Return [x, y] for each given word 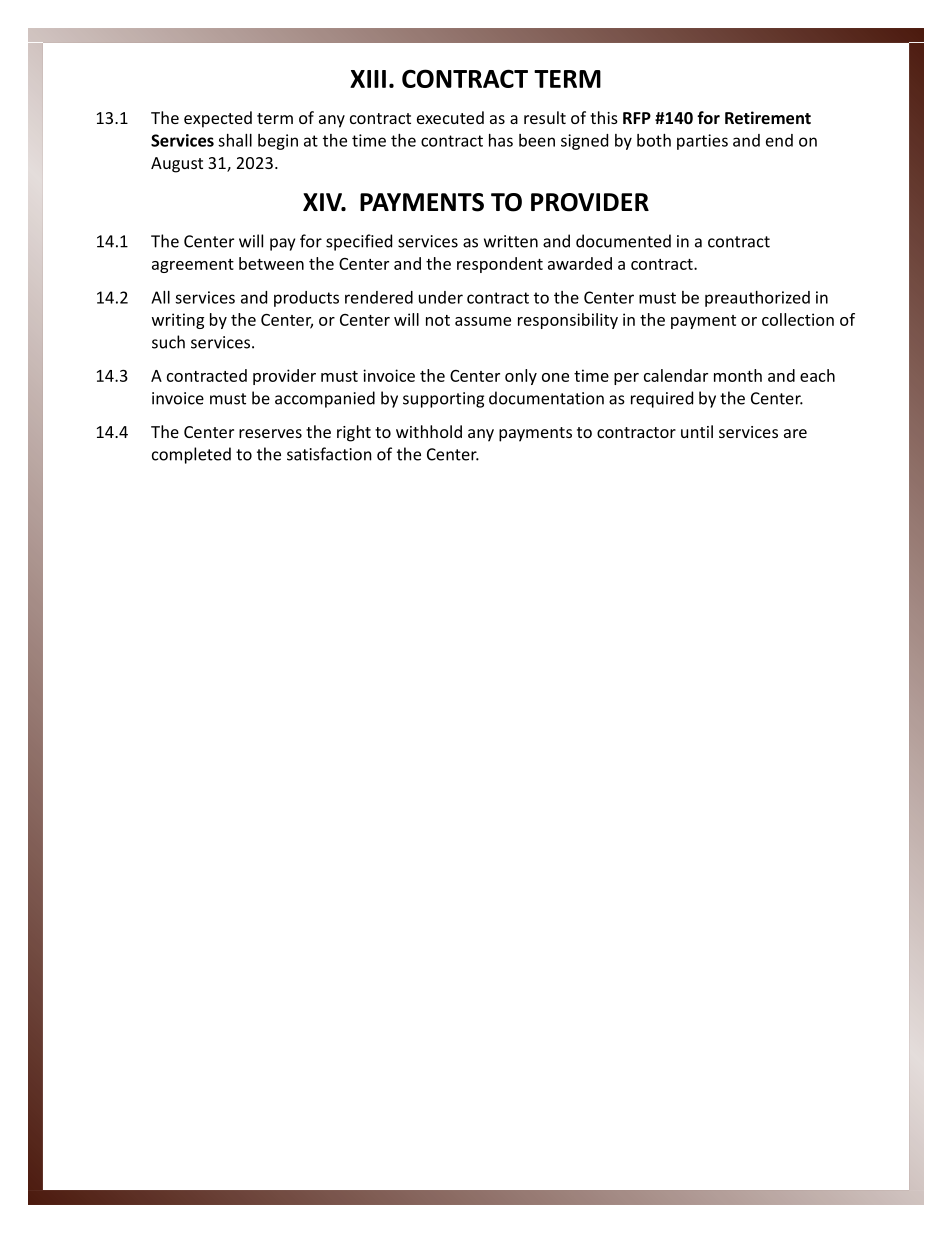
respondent [500, 265]
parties [702, 142]
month [738, 375]
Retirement [768, 117]
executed [450, 117]
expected [218, 119]
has [501, 140]
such [168, 342]
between [271, 263]
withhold [429, 431]
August [177, 165]
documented [623, 241]
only [521, 377]
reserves [270, 433]
